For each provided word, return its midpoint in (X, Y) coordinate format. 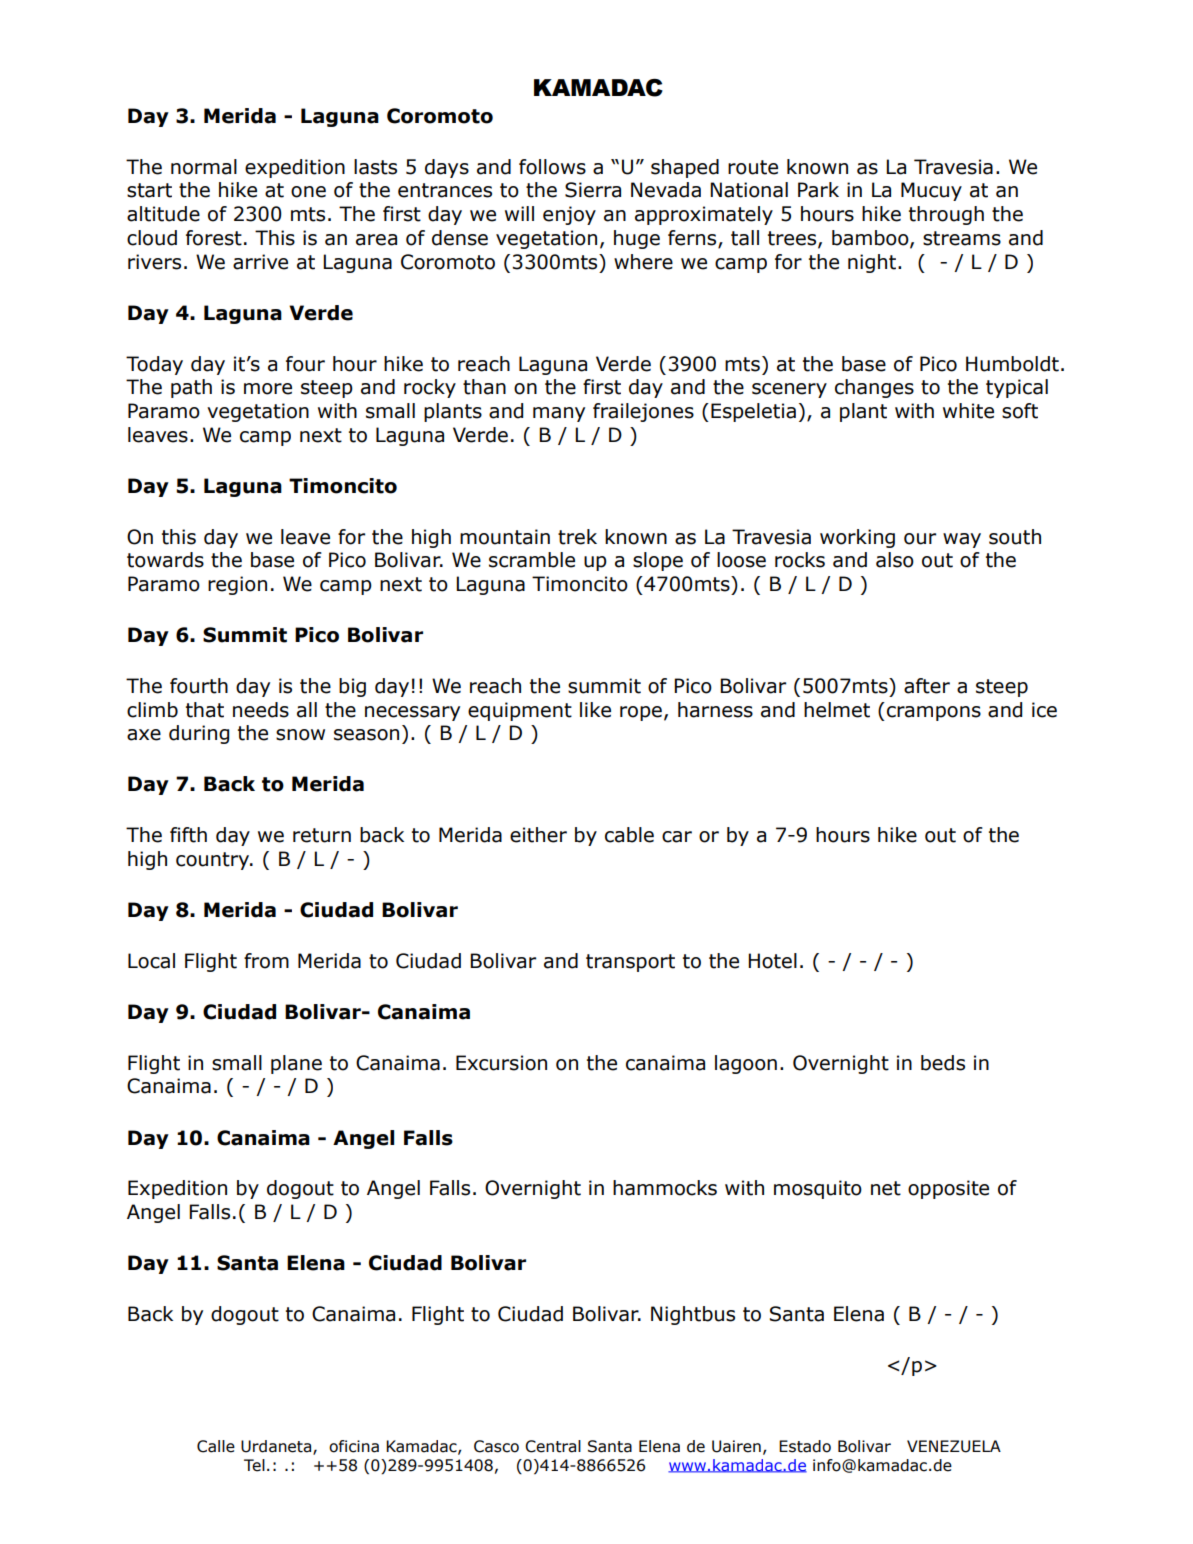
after (927, 686)
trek (577, 537)
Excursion (501, 1063)
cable (629, 835)
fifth (188, 835)
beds (943, 1063)
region (237, 585)
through (946, 215)
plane (296, 1064)
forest (214, 238)
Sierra (593, 190)
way (962, 540)
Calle (216, 1446)
